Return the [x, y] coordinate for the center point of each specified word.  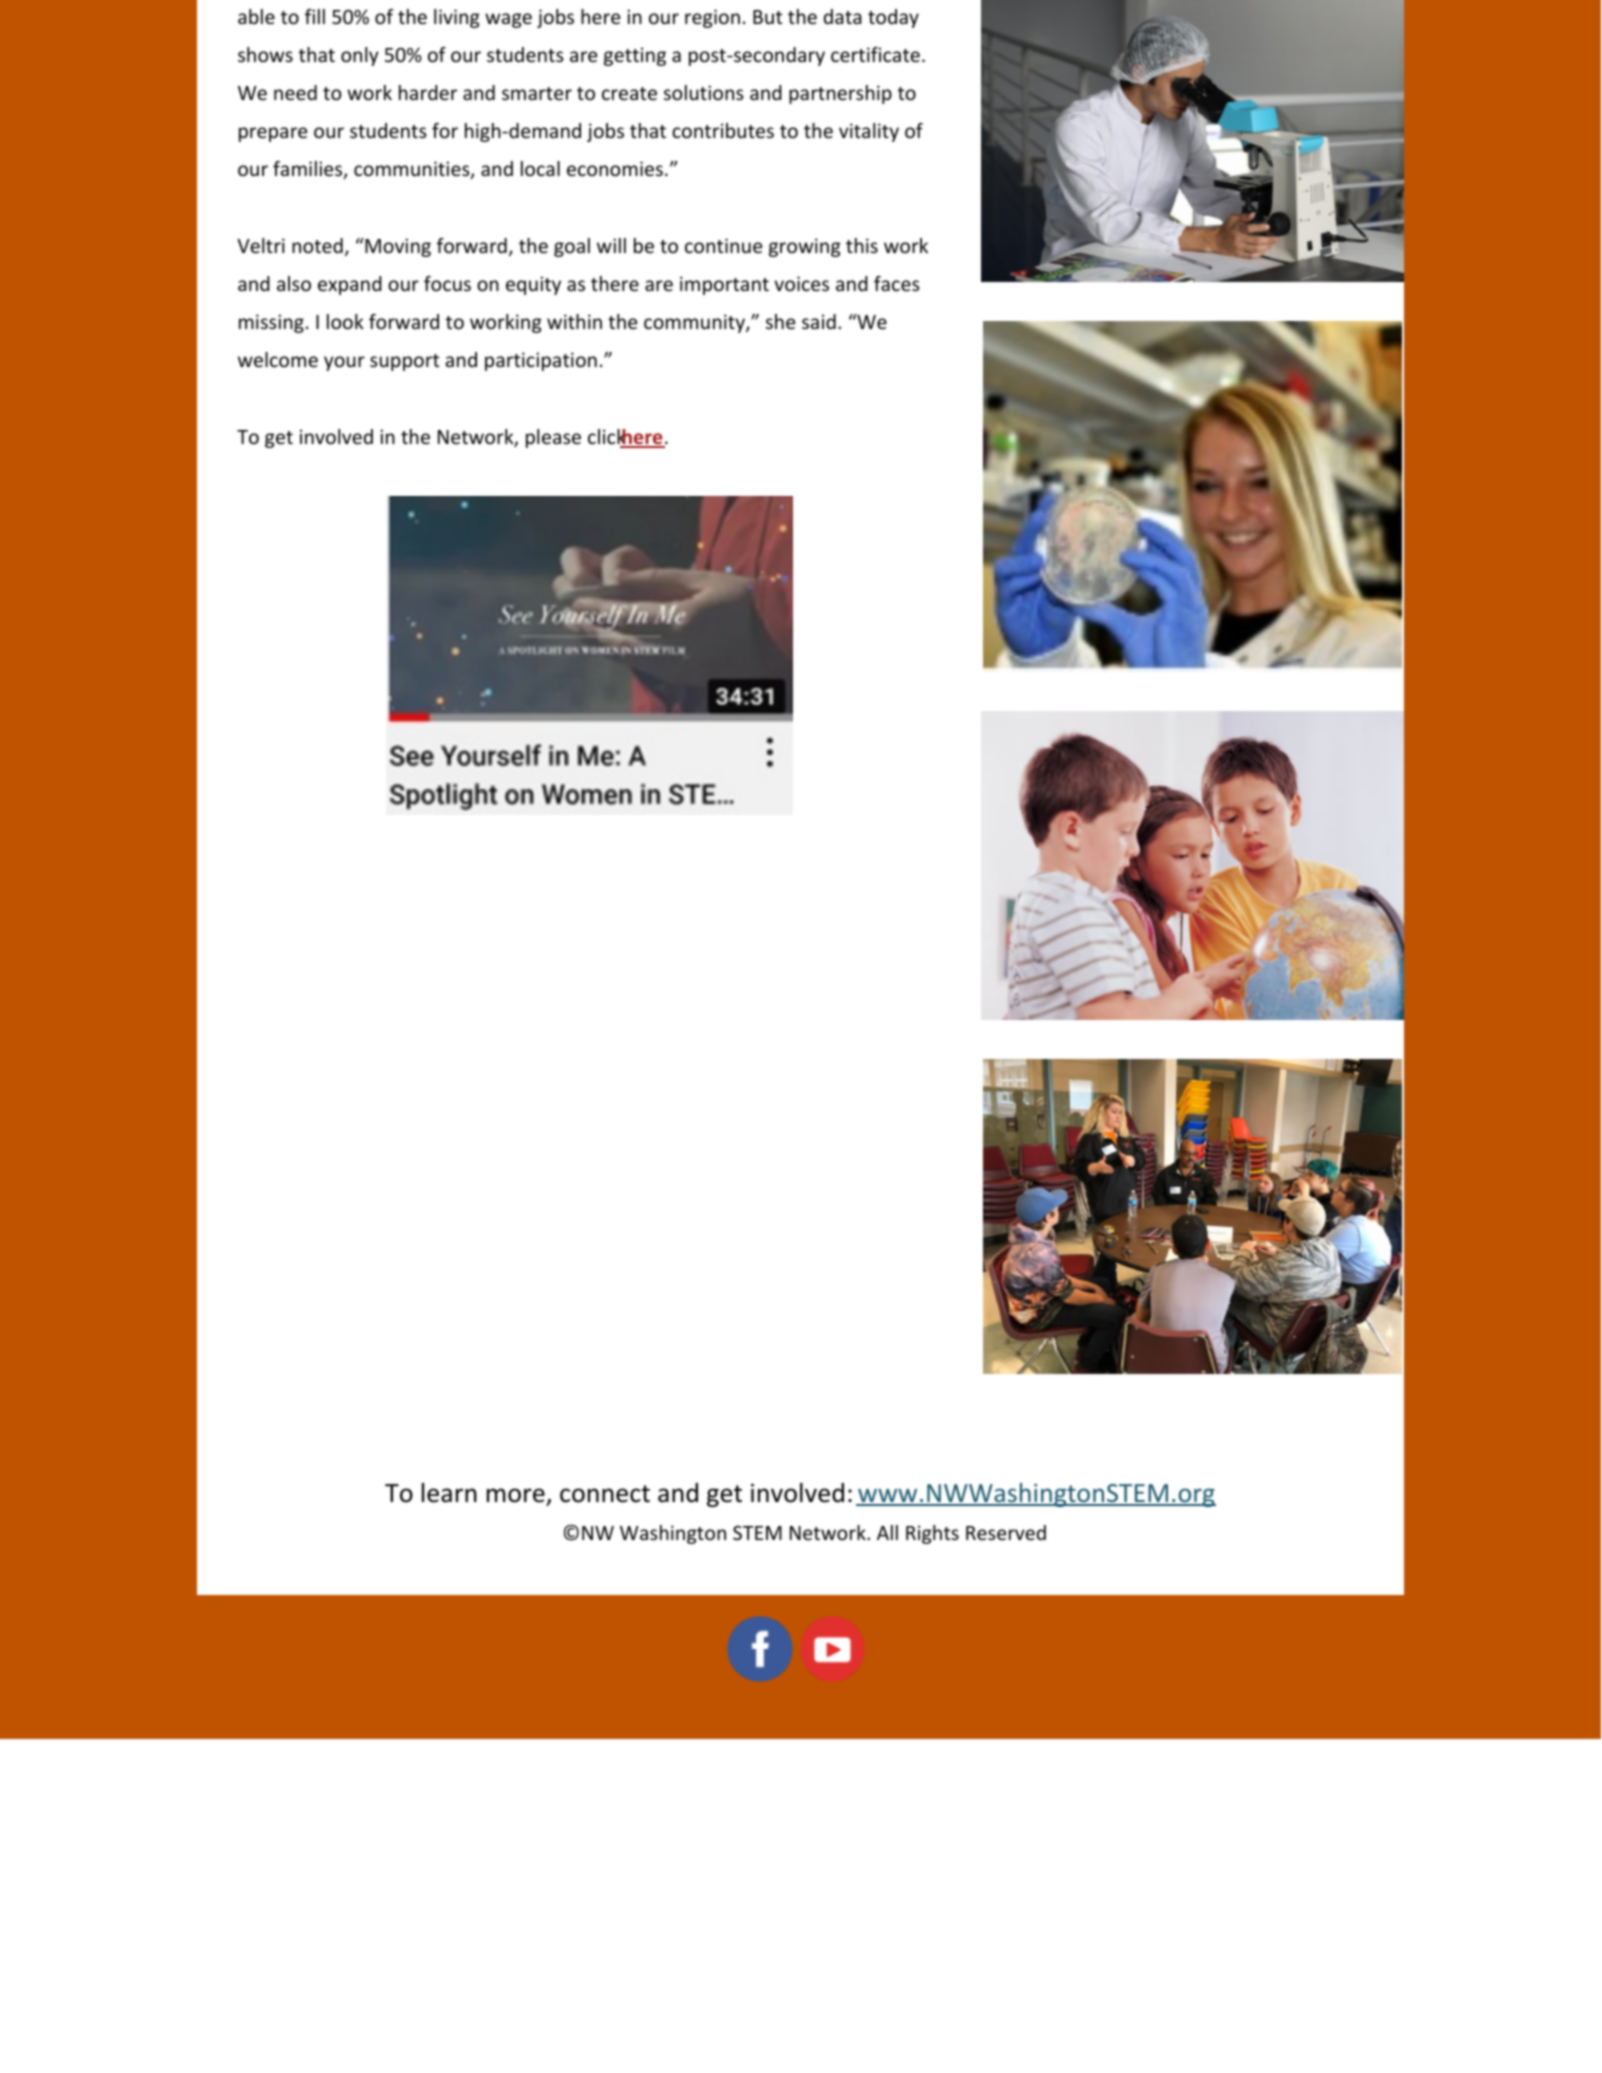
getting [635, 56]
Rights [932, 1534]
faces [897, 283]
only [360, 56]
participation [541, 361]
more [516, 1495]
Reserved [1006, 1532]
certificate [875, 54]
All [887, 1532]
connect [605, 1494]
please [553, 438]
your [344, 363]
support [404, 362]
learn [449, 1493]
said [819, 321]
